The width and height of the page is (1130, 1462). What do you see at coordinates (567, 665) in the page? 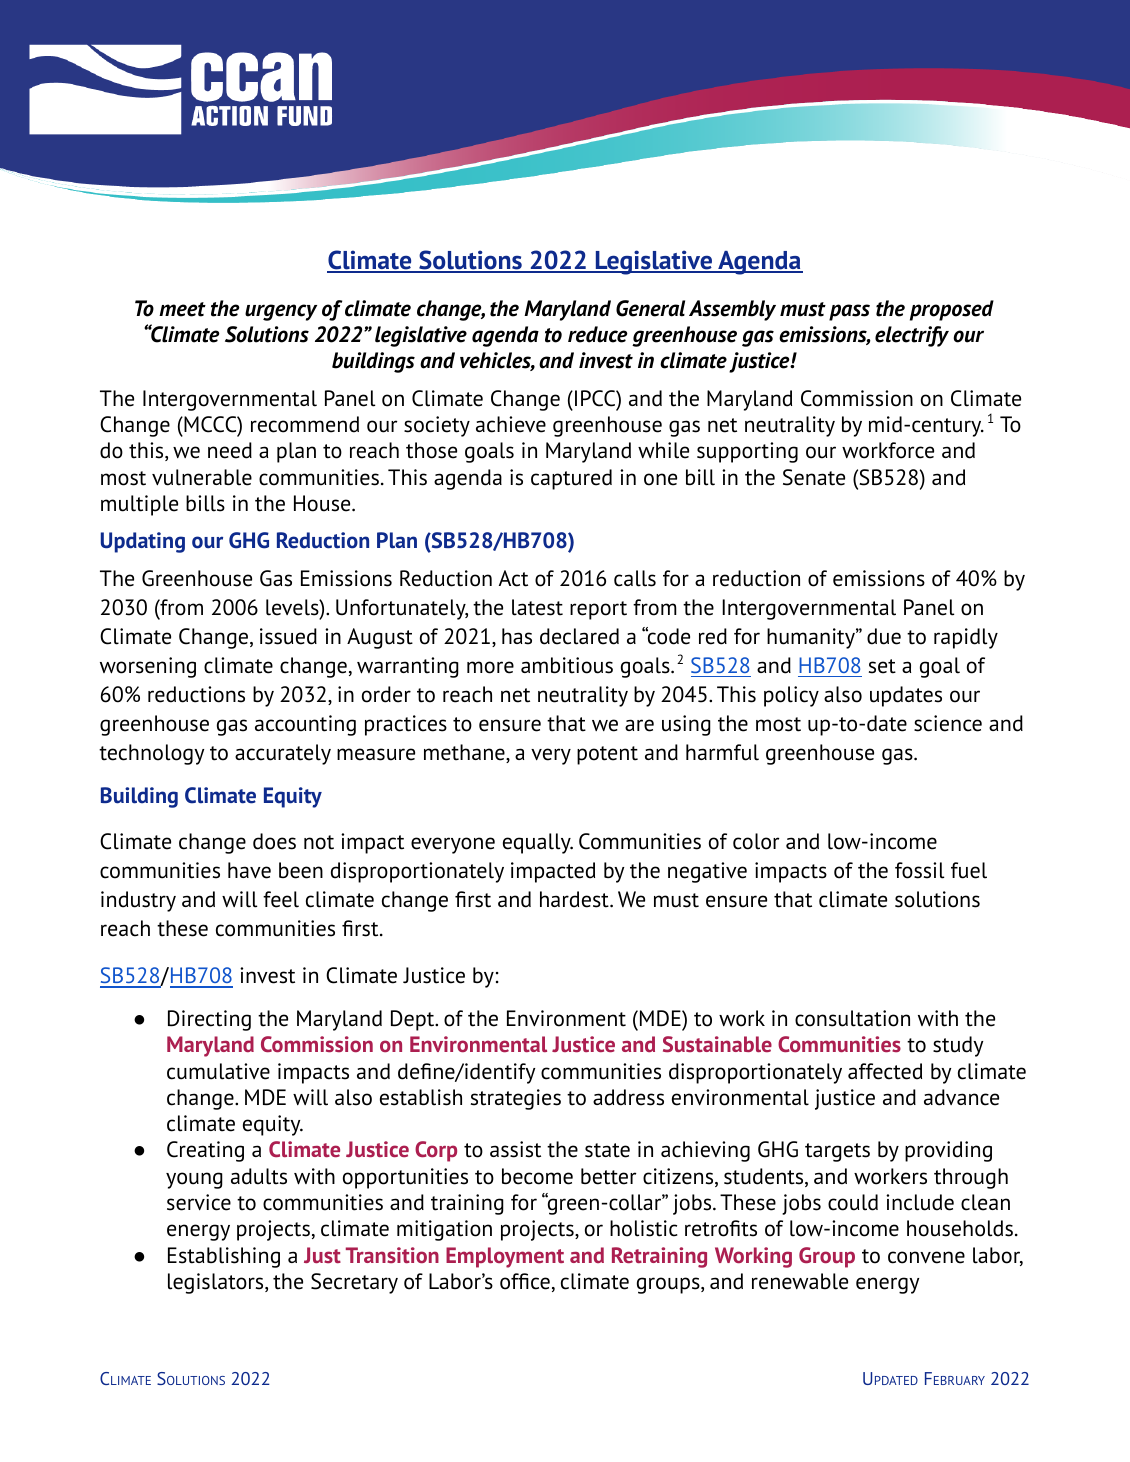
I see `ambitious` at bounding box center [567, 665].
